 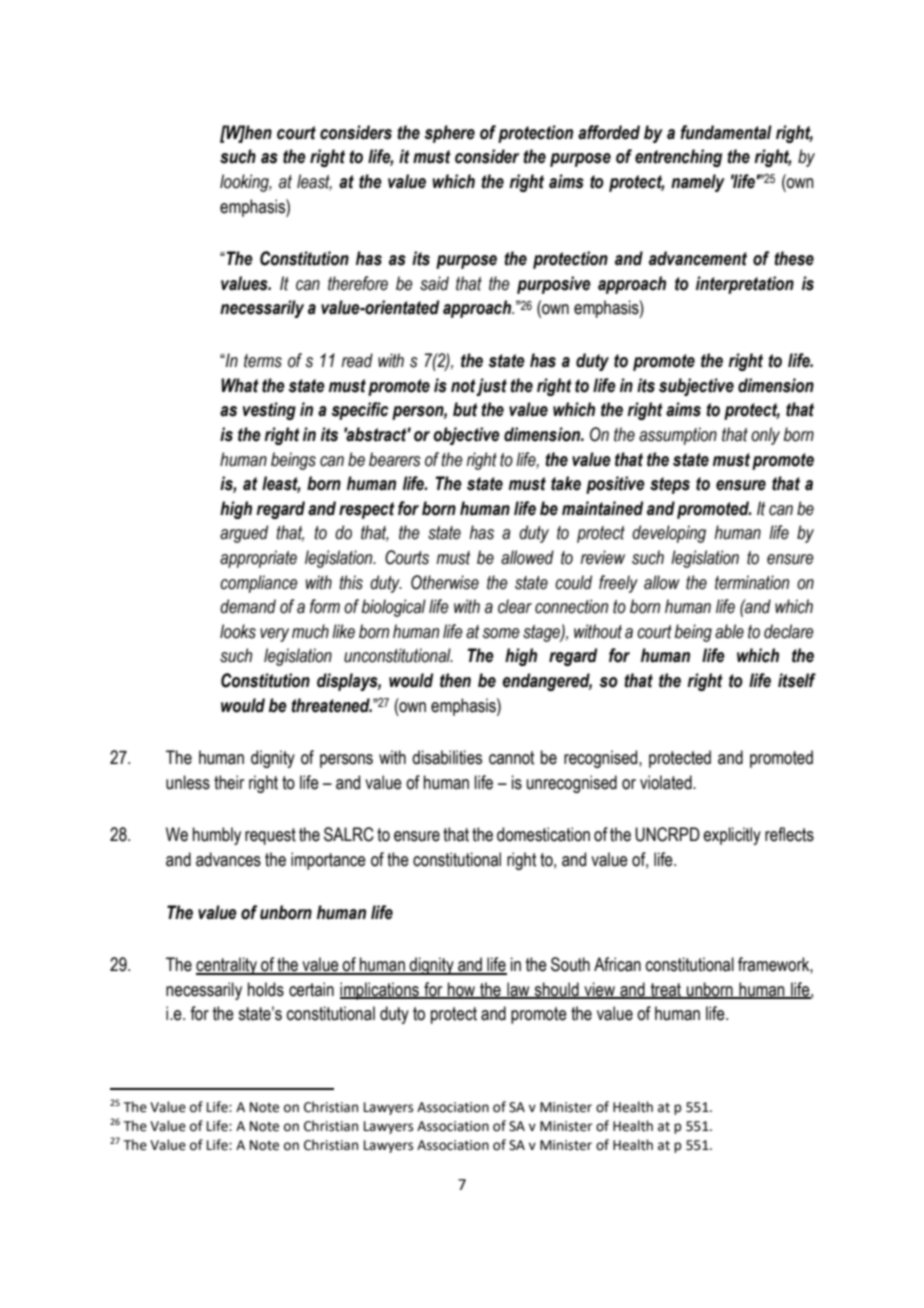 What do you see at coordinates (752, 582) in the screenshot?
I see `termination` at bounding box center [752, 582].
